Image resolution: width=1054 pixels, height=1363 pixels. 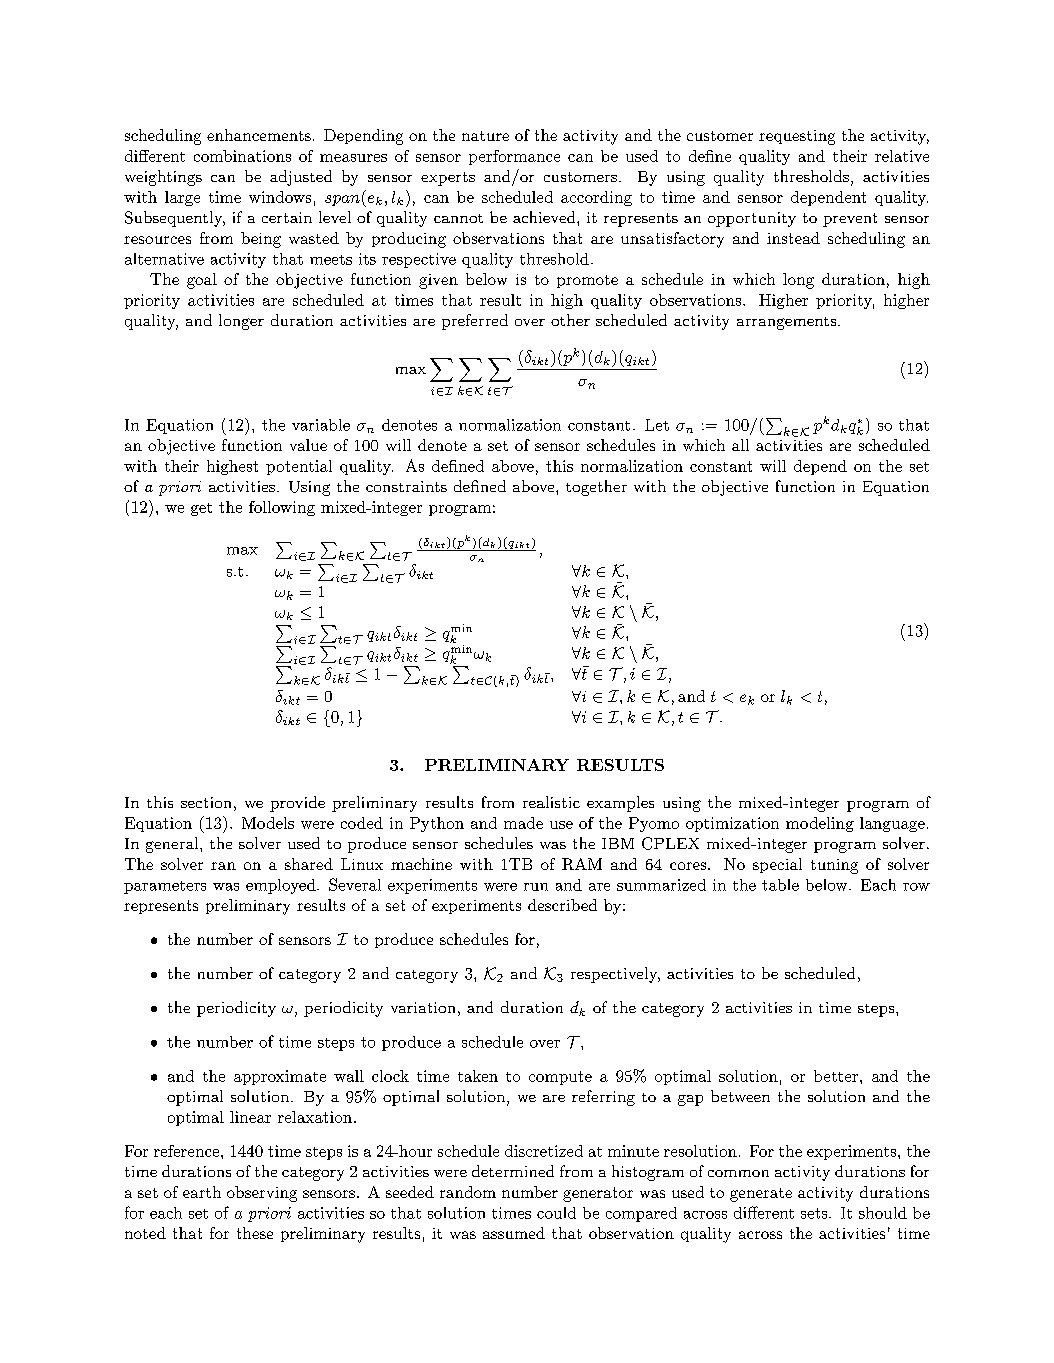 I want to click on combinations, so click(x=242, y=156).
